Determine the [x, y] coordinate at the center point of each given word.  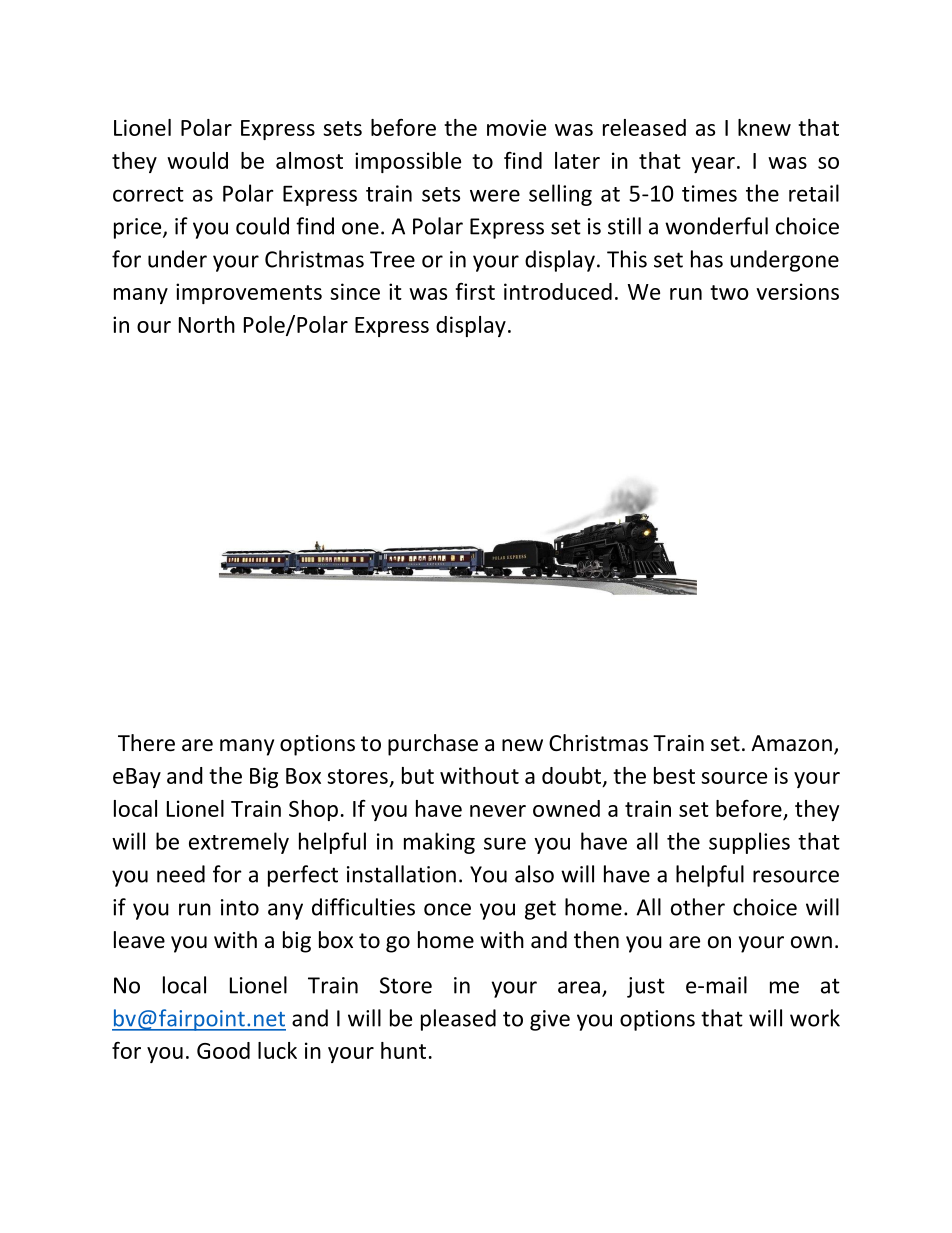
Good [223, 1050]
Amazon [791, 743]
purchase [433, 745]
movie [516, 127]
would [197, 160]
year [713, 165]
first [475, 291]
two [729, 292]
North [207, 324]
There [146, 743]
